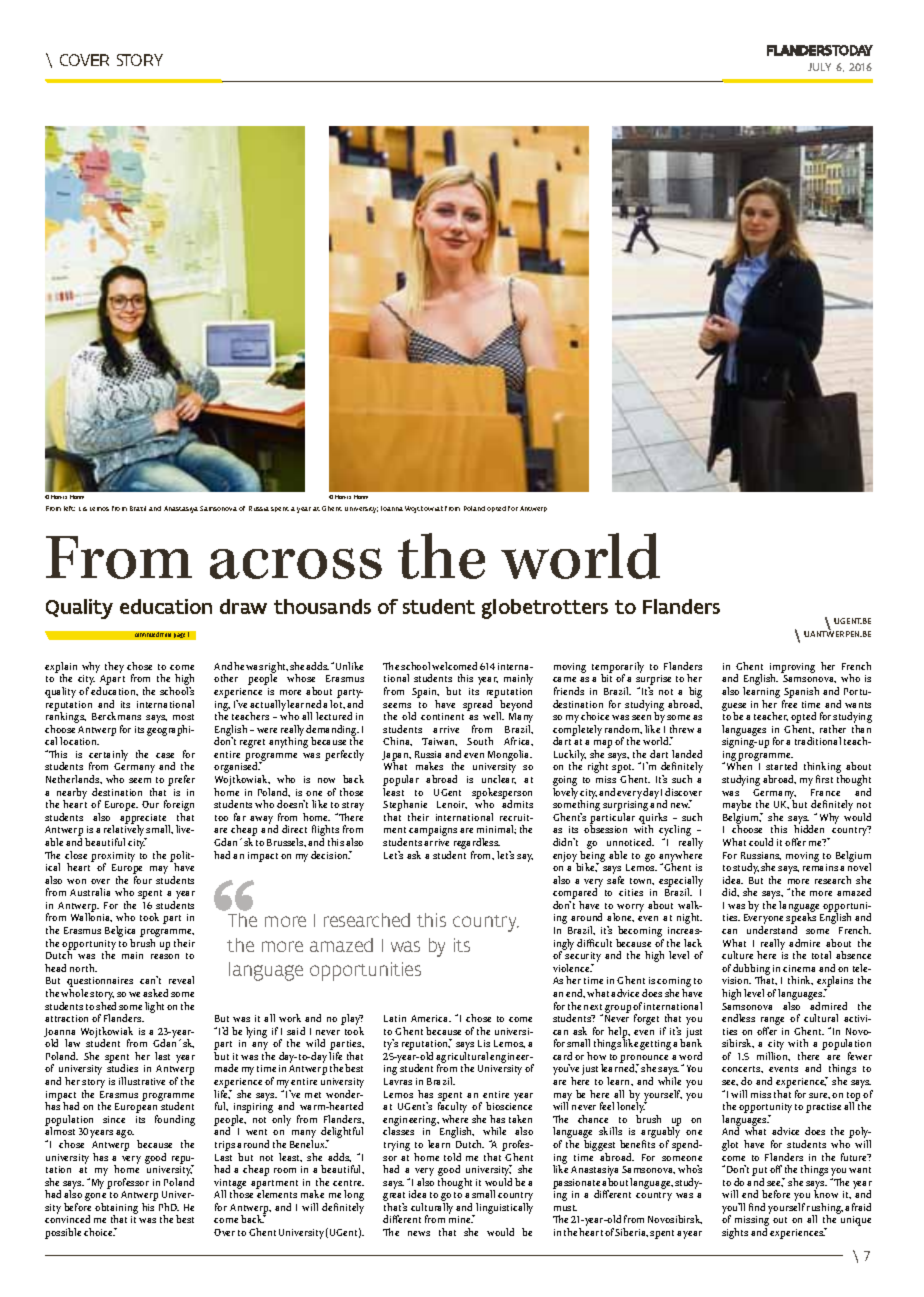 The height and width of the screenshot is (1297, 924). Describe the element at coordinates (792, 669) in the screenshot. I see `improving` at that location.
